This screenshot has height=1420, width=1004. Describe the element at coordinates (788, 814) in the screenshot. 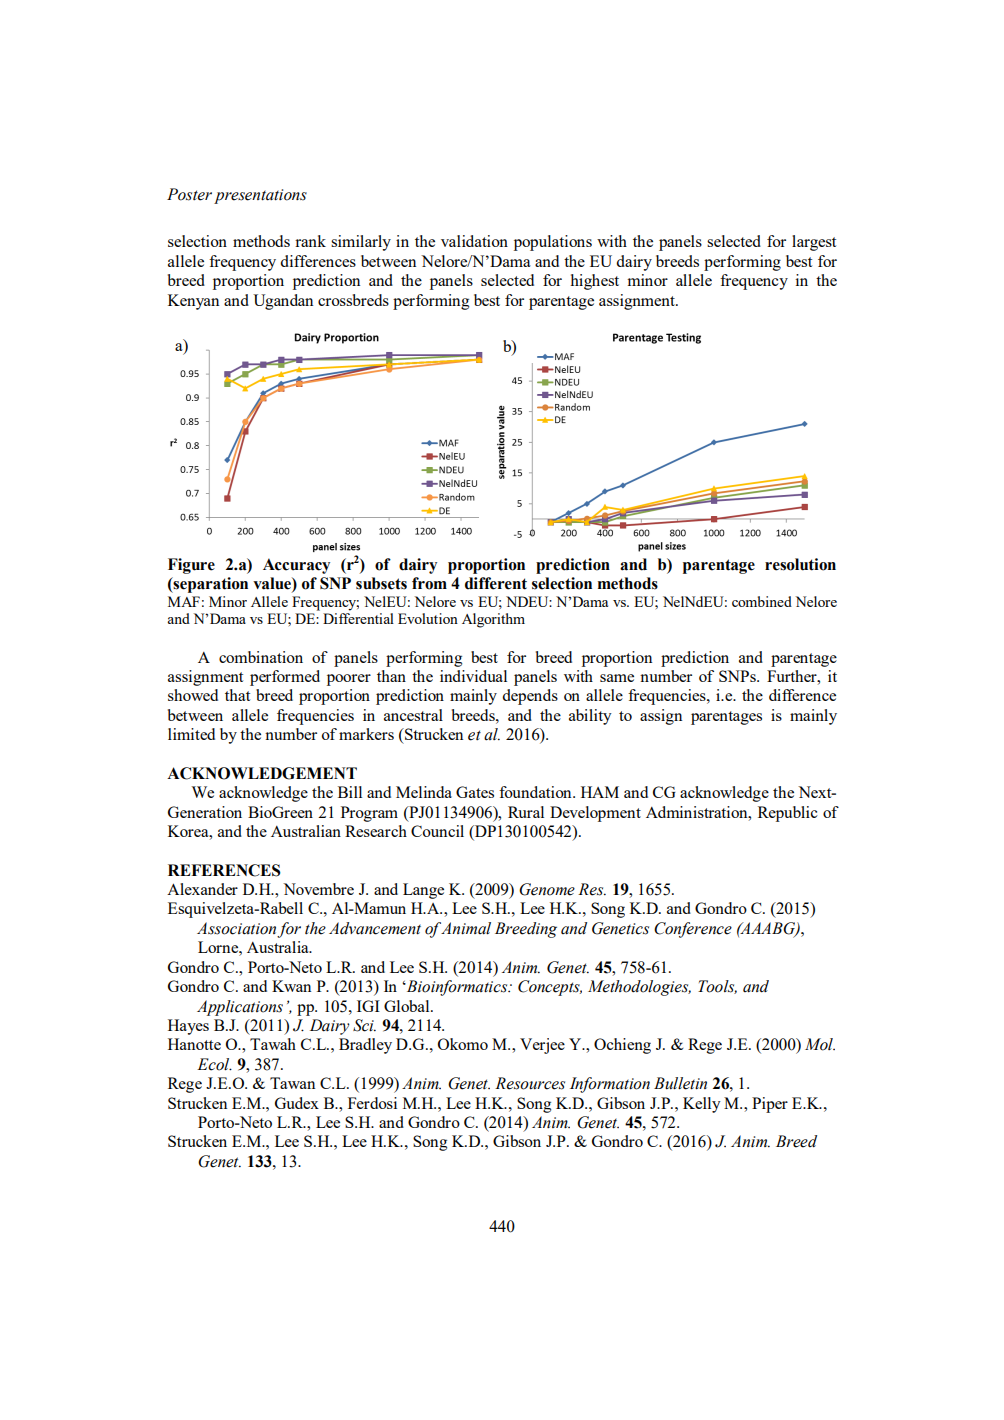

I see `Republic` at that location.
